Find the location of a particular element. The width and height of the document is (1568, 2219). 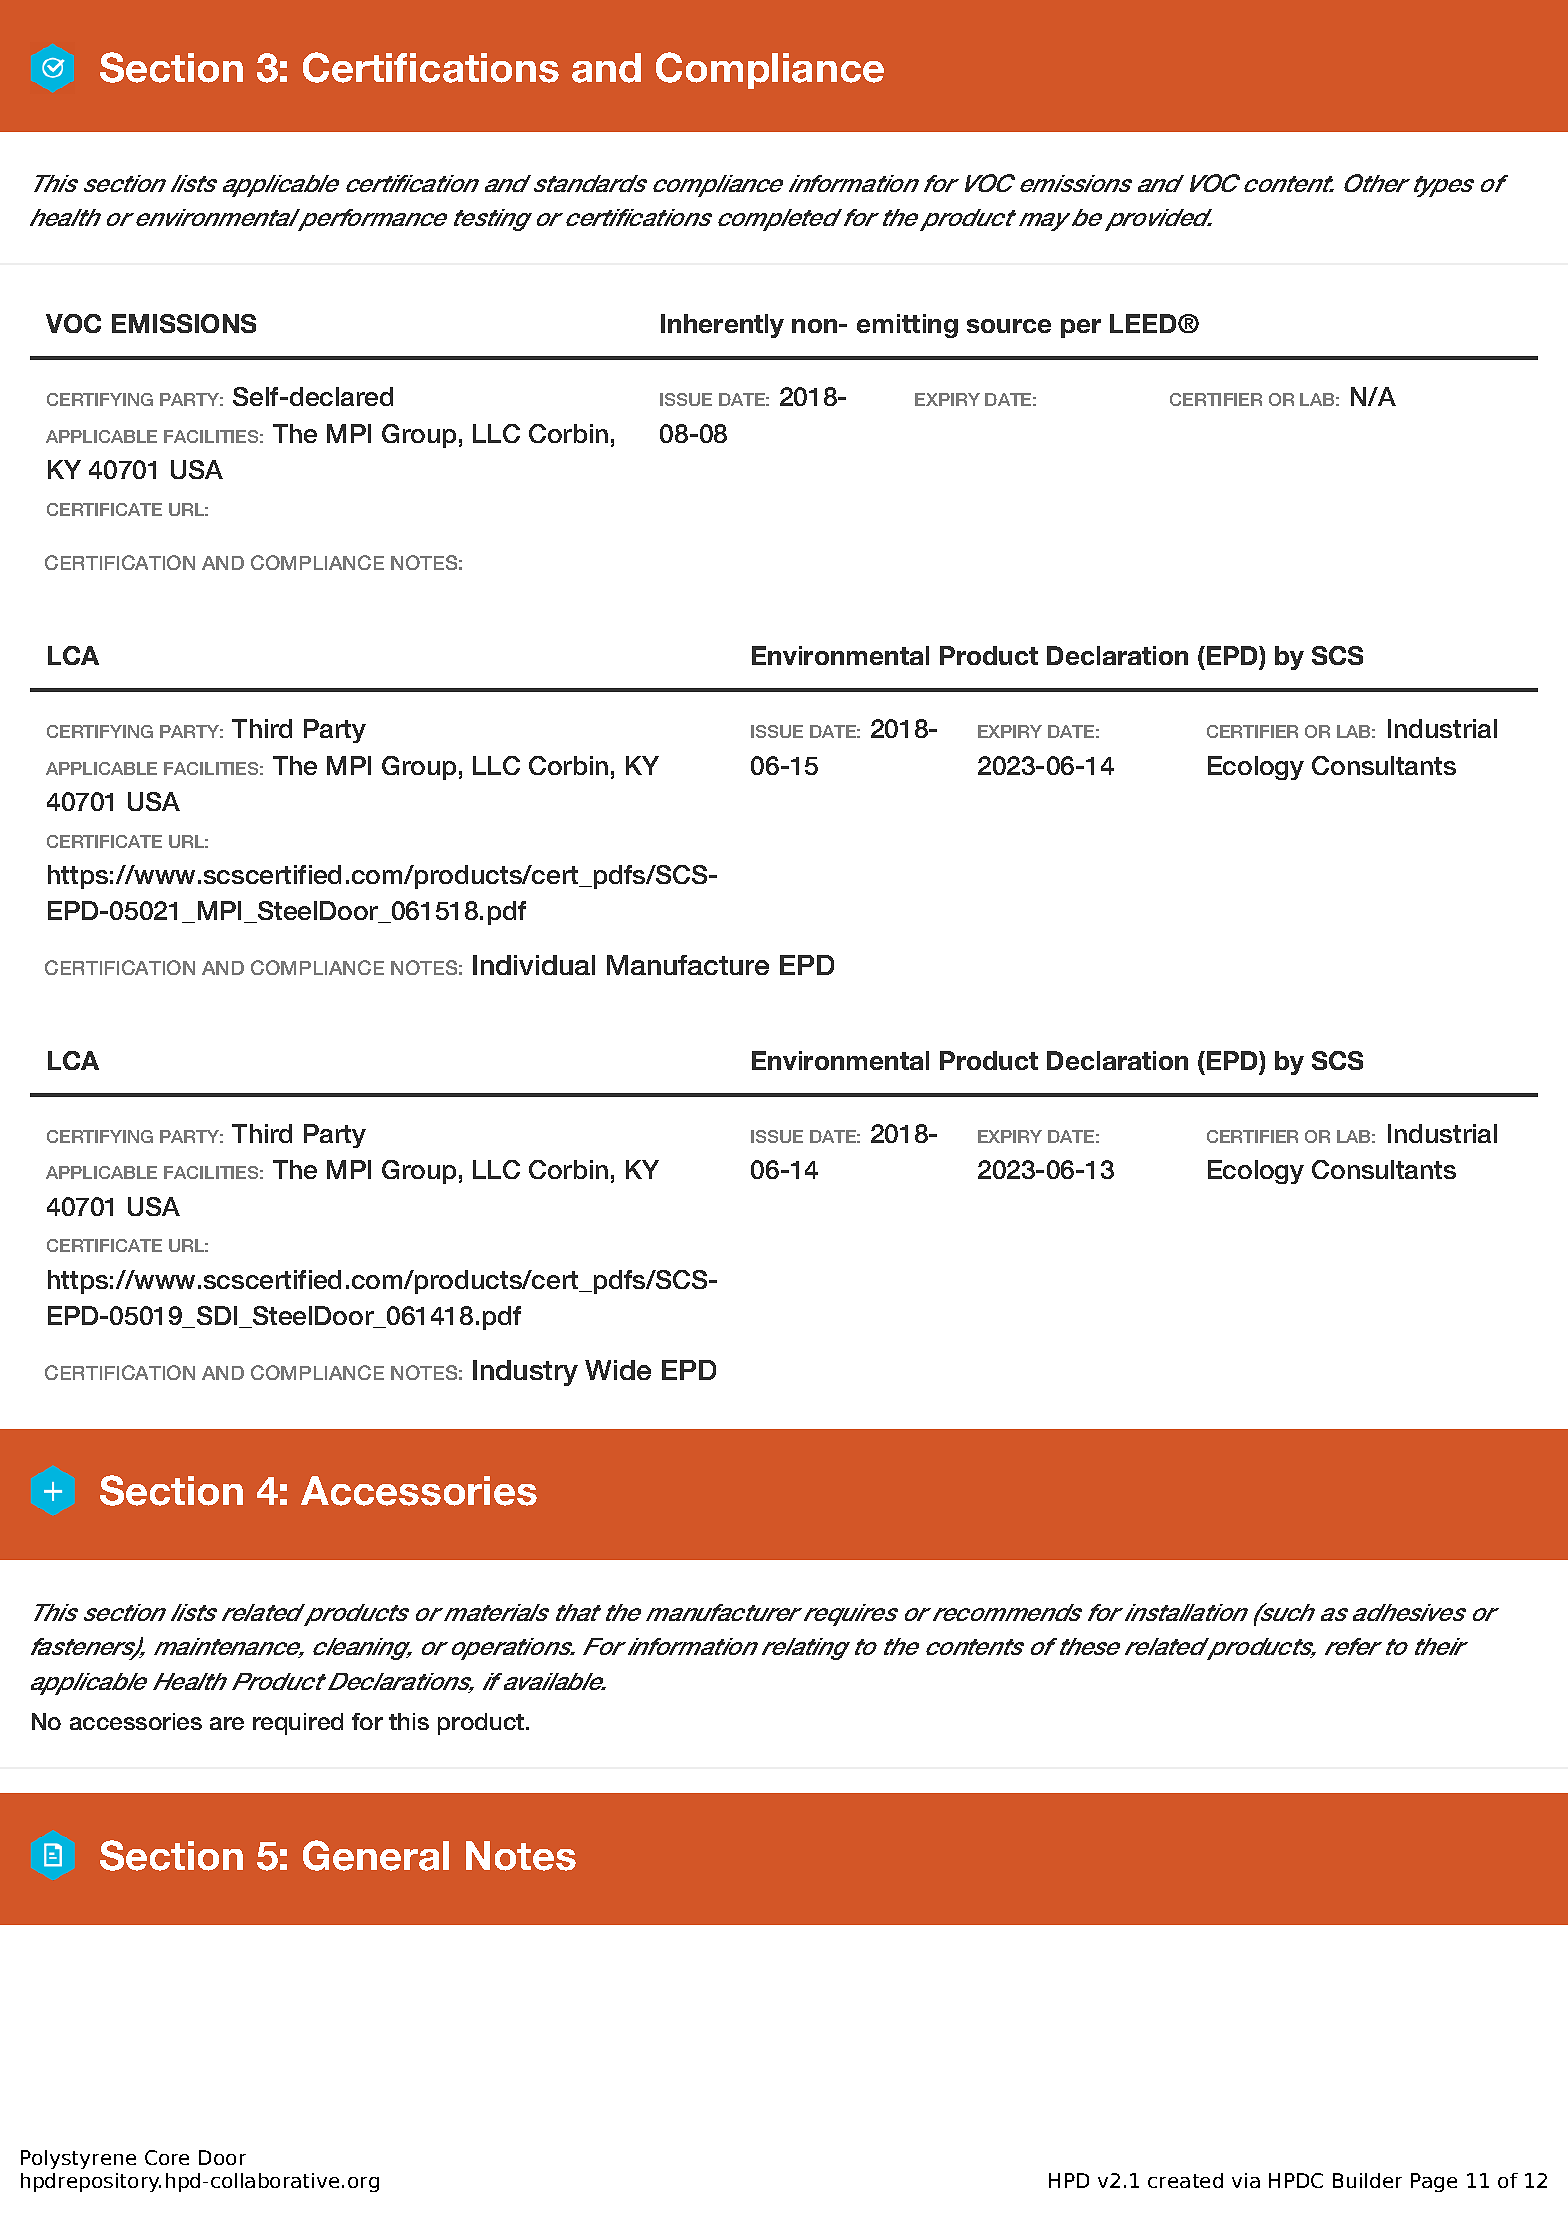

Industry is located at coordinates (525, 1373).
